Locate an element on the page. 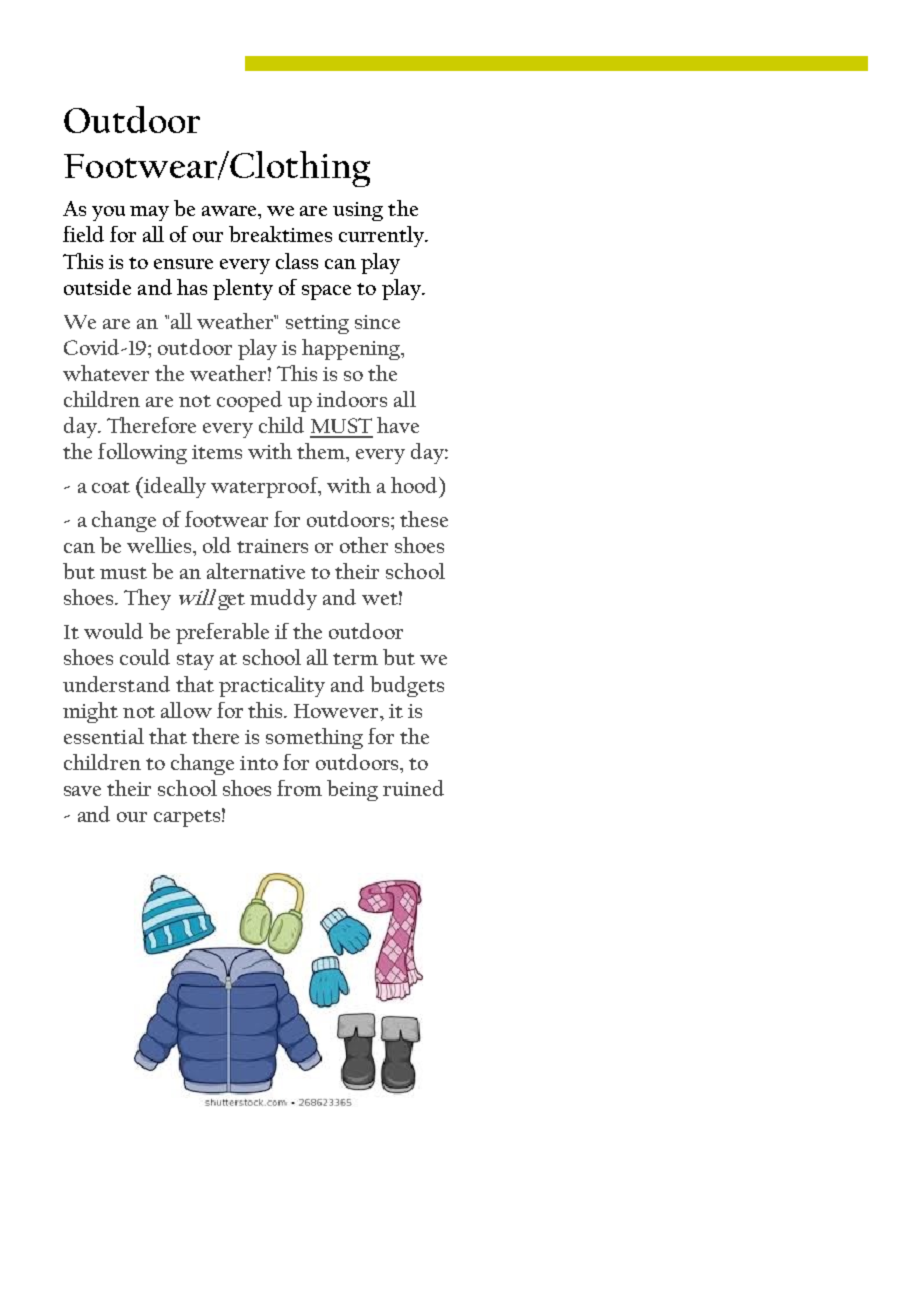  coat is located at coordinates (111, 487).
